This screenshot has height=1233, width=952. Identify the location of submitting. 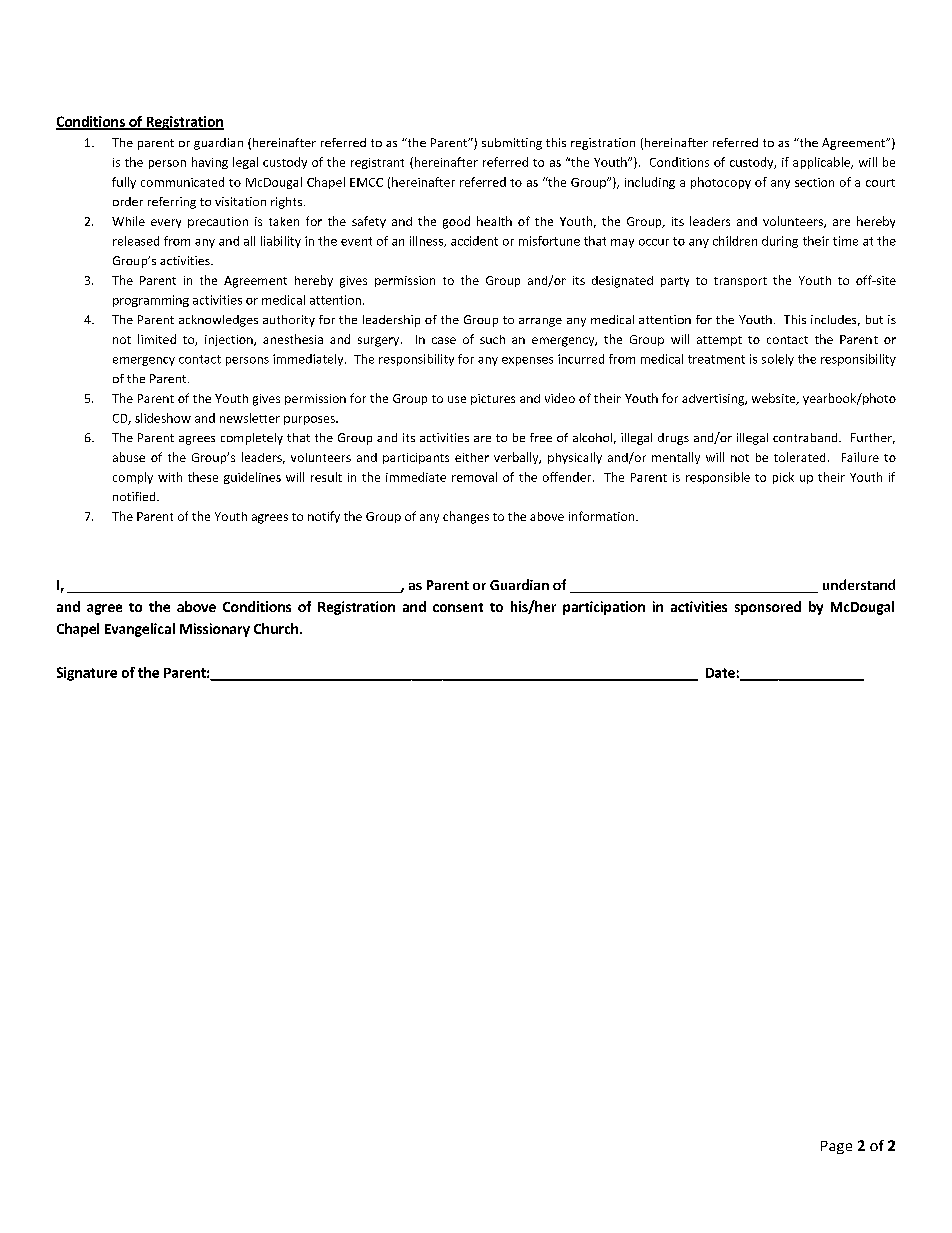
(512, 144).
